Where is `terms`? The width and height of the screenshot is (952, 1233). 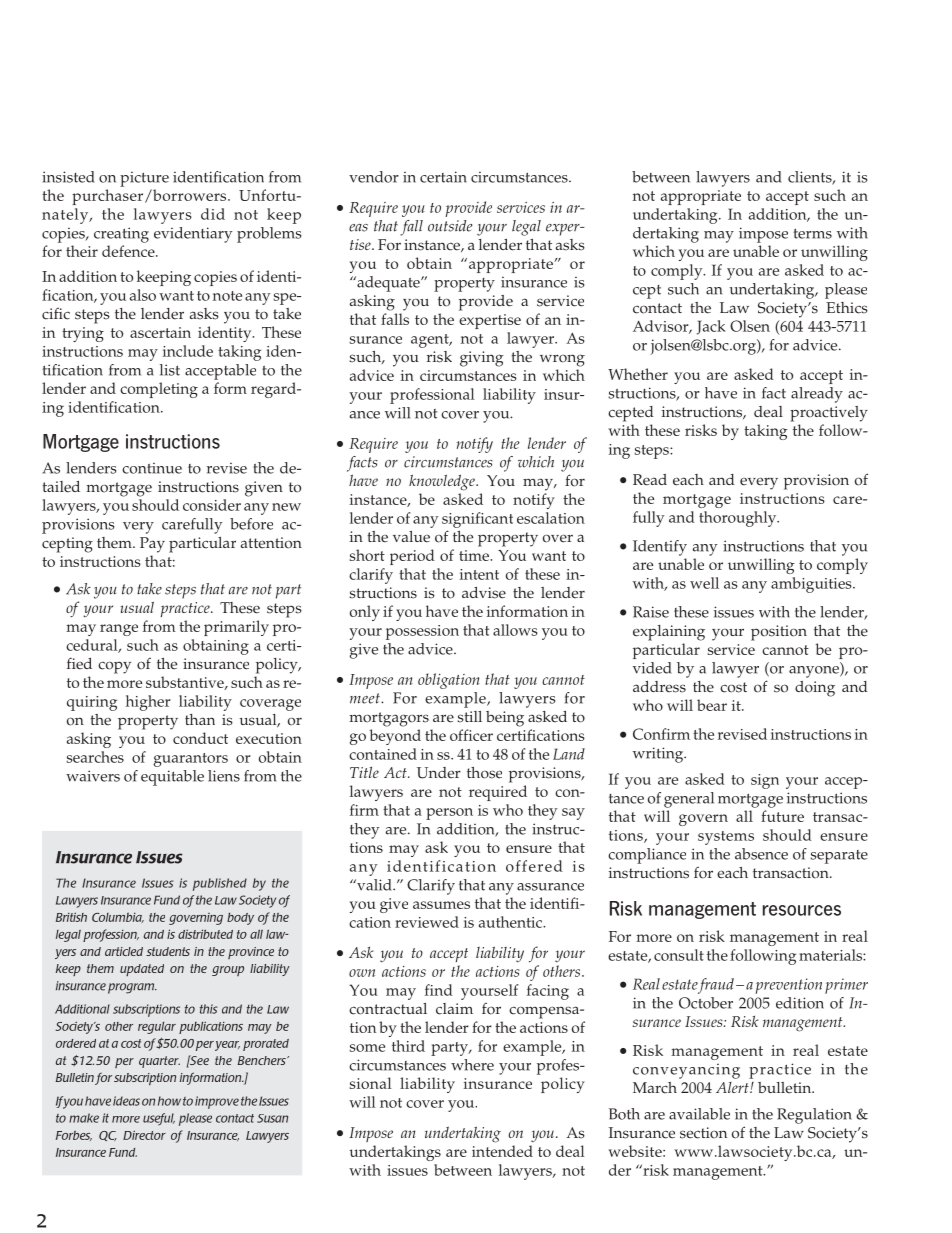
terms is located at coordinates (812, 233).
